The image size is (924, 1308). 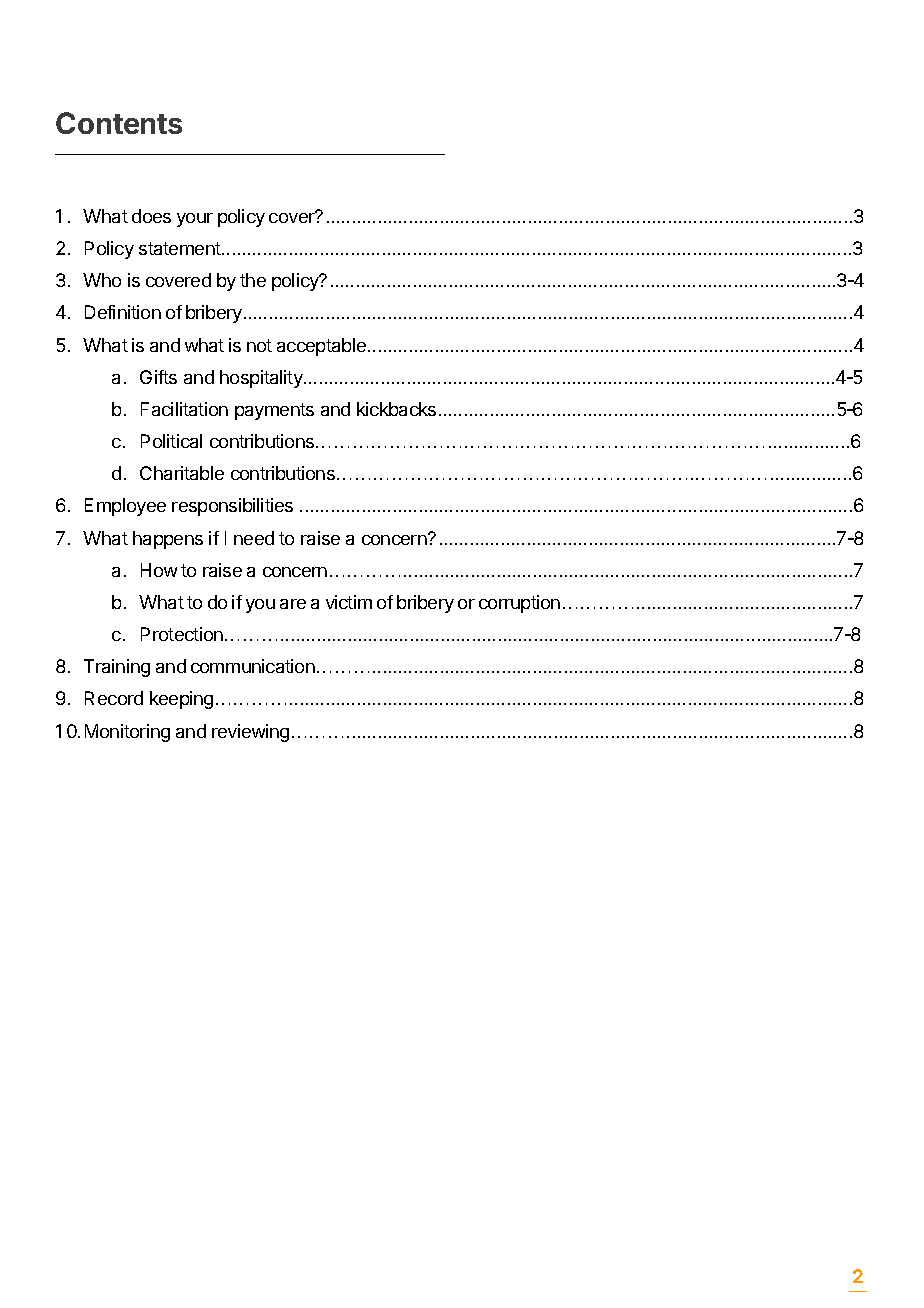 What do you see at coordinates (293, 604) in the screenshot?
I see `are` at bounding box center [293, 604].
